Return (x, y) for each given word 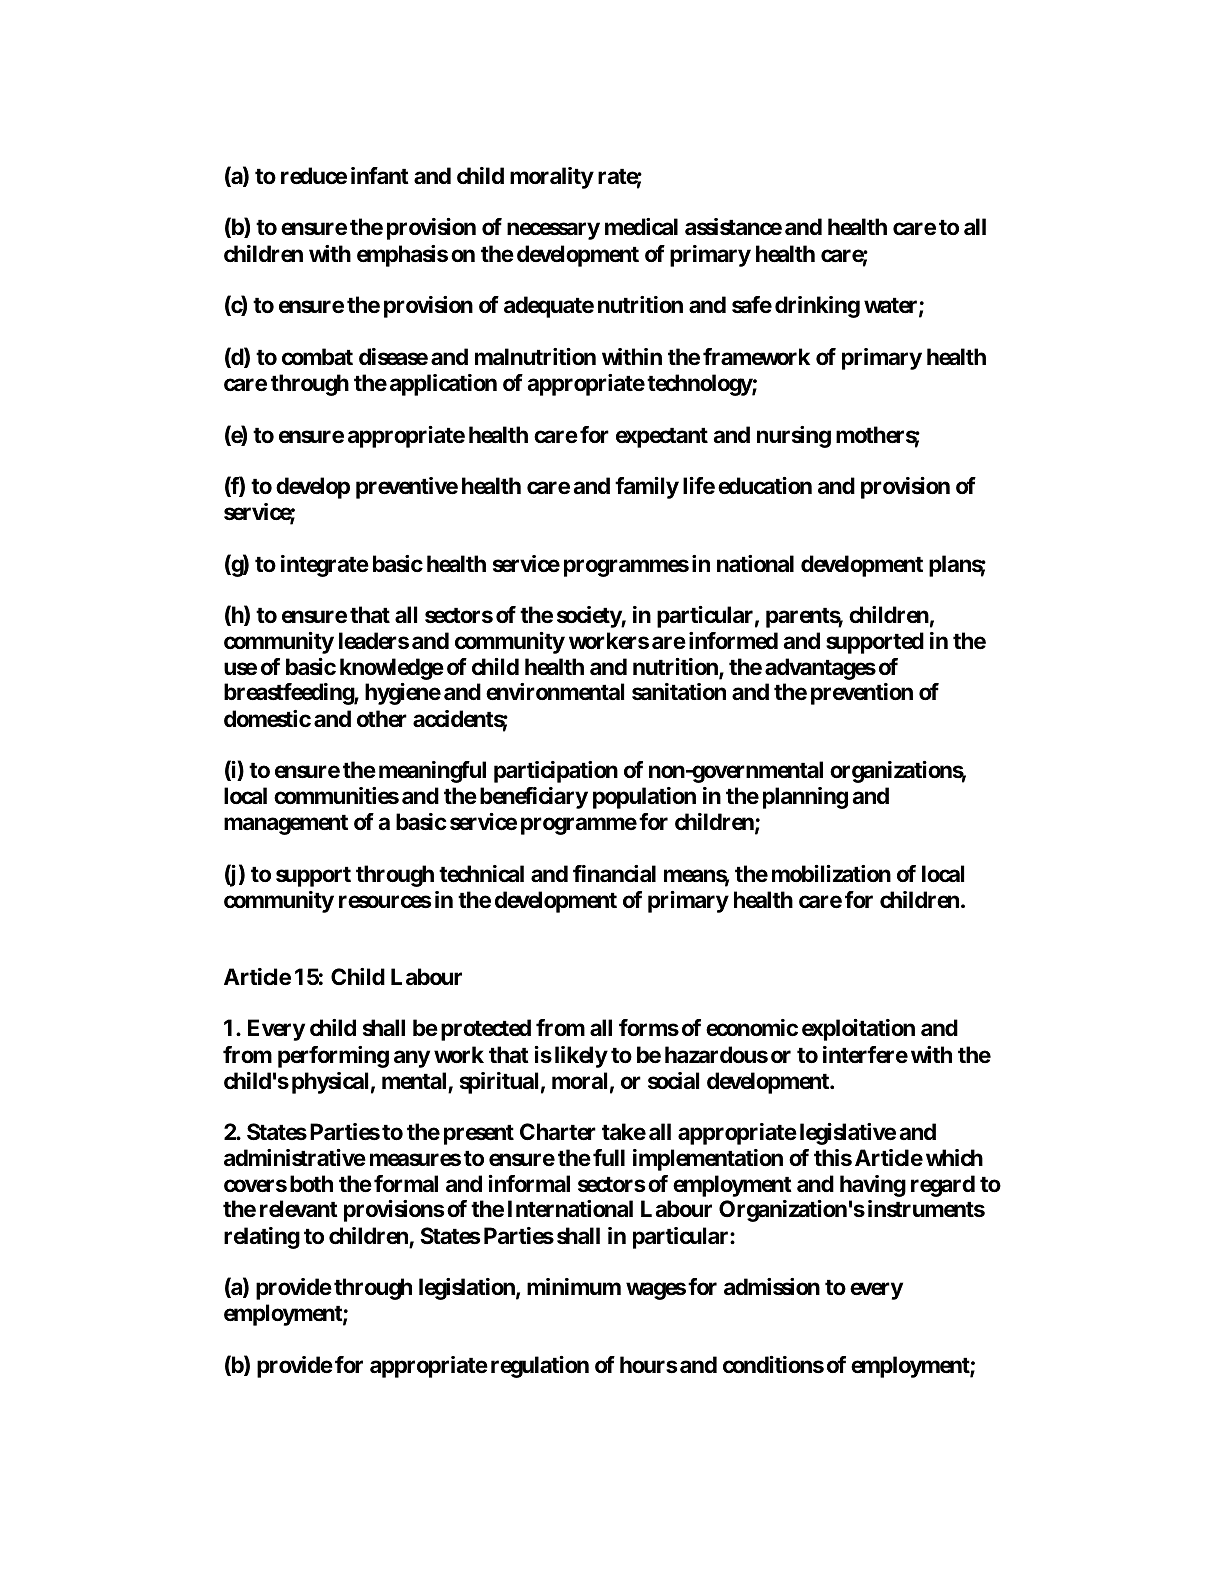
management (286, 824)
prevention (862, 694)
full (609, 1157)
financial (614, 874)
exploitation (858, 1030)
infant (380, 176)
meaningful (432, 772)
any (412, 1059)
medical (641, 226)
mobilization (831, 874)
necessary (553, 231)
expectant (662, 437)
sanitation (679, 692)
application (443, 385)
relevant (299, 1209)
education (765, 486)
